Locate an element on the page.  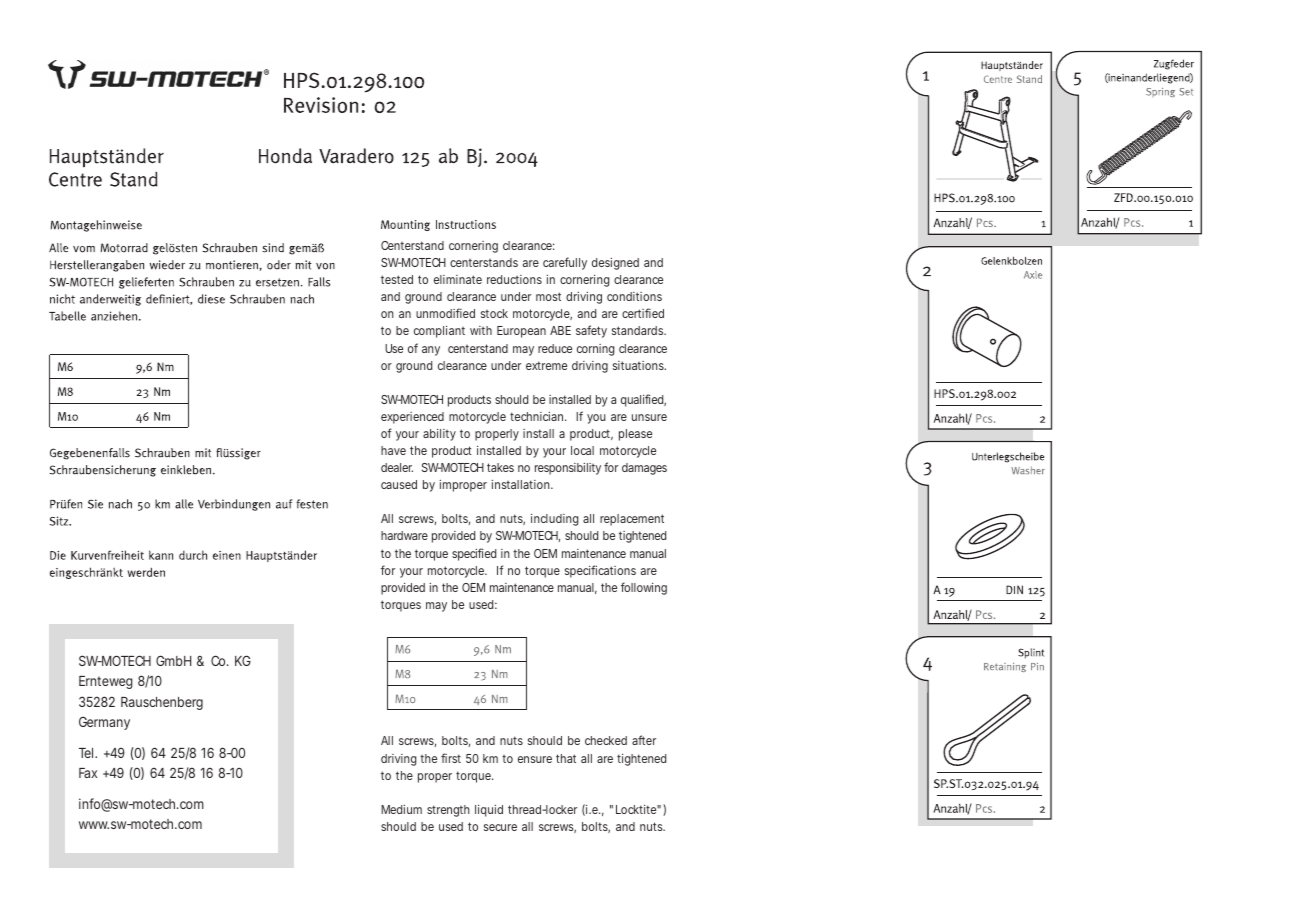
eliminate is located at coordinates (458, 279).
